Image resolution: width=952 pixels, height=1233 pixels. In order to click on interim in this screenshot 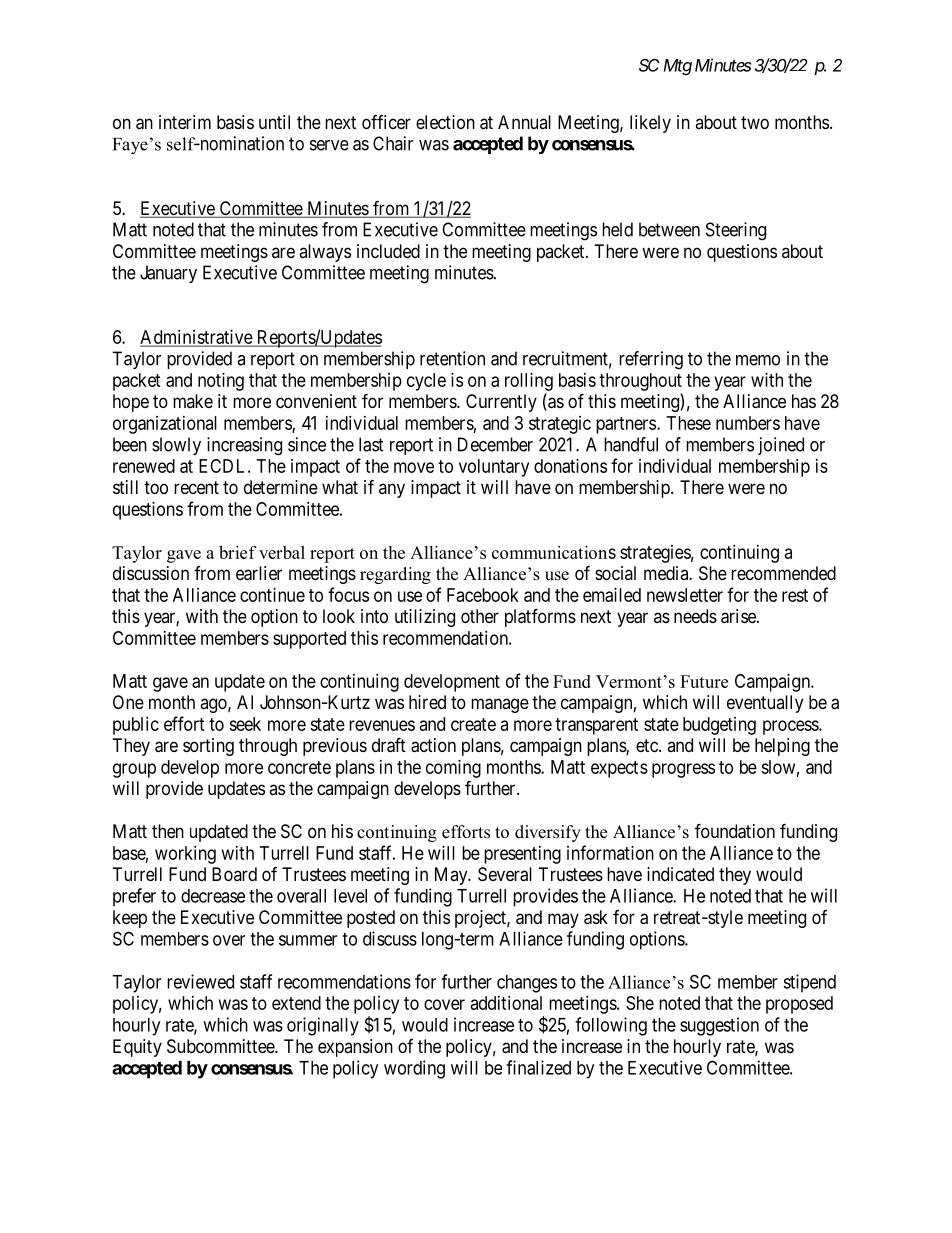, I will do `click(185, 122)`.
